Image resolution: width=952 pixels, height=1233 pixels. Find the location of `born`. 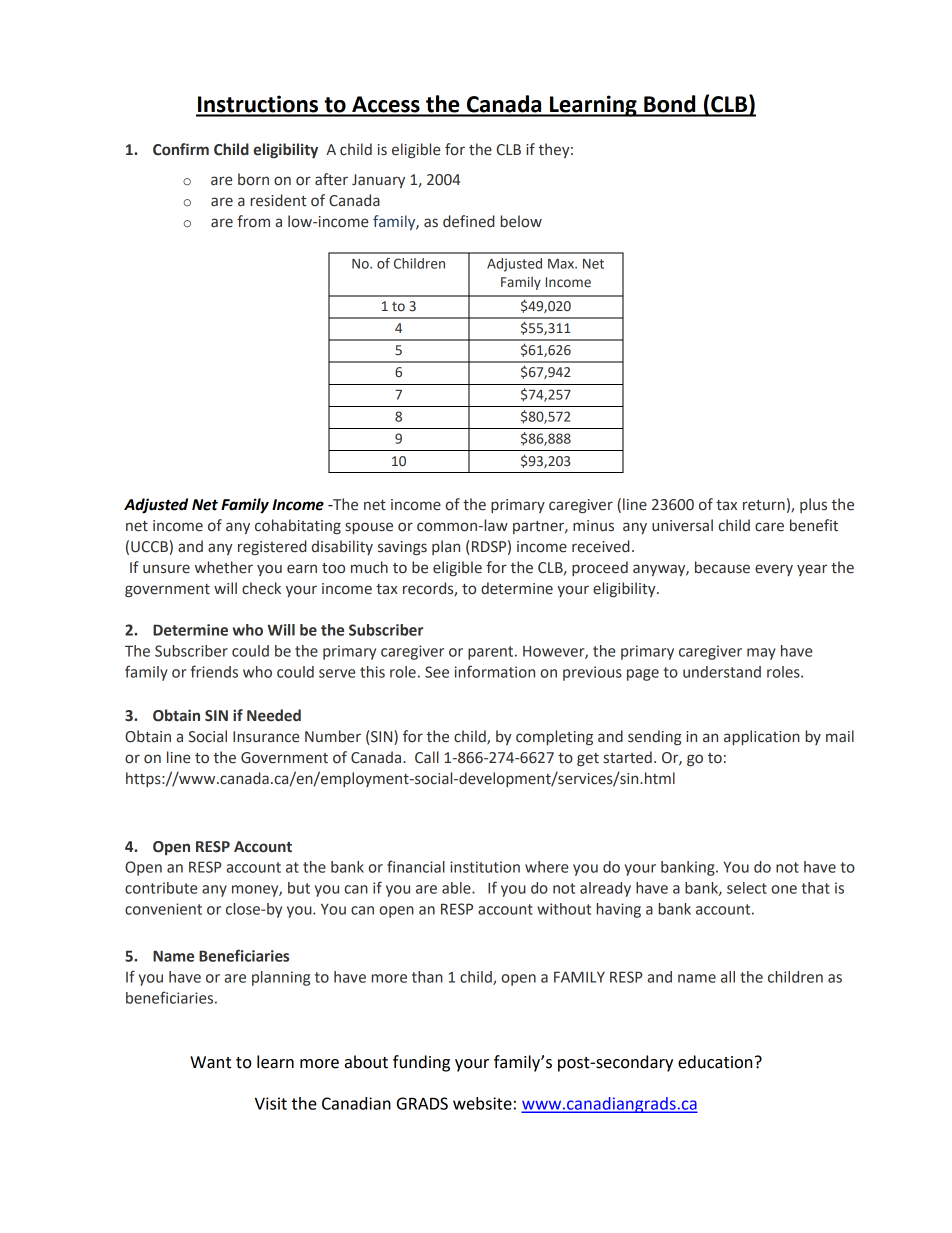

born is located at coordinates (253, 179).
